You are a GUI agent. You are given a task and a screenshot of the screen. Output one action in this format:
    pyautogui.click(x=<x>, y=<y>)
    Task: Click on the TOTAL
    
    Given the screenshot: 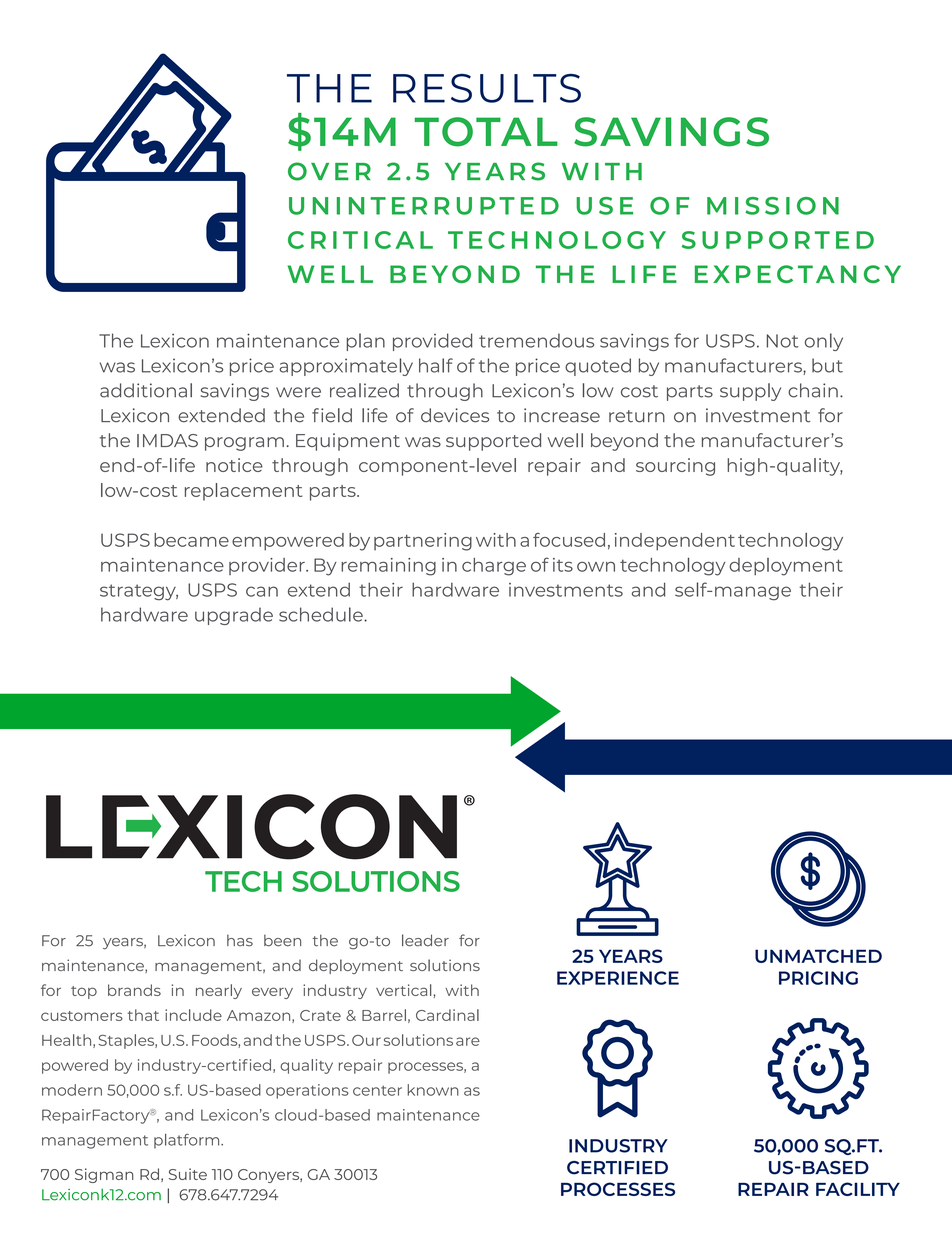 What is the action you would take?
    pyautogui.click(x=486, y=132)
